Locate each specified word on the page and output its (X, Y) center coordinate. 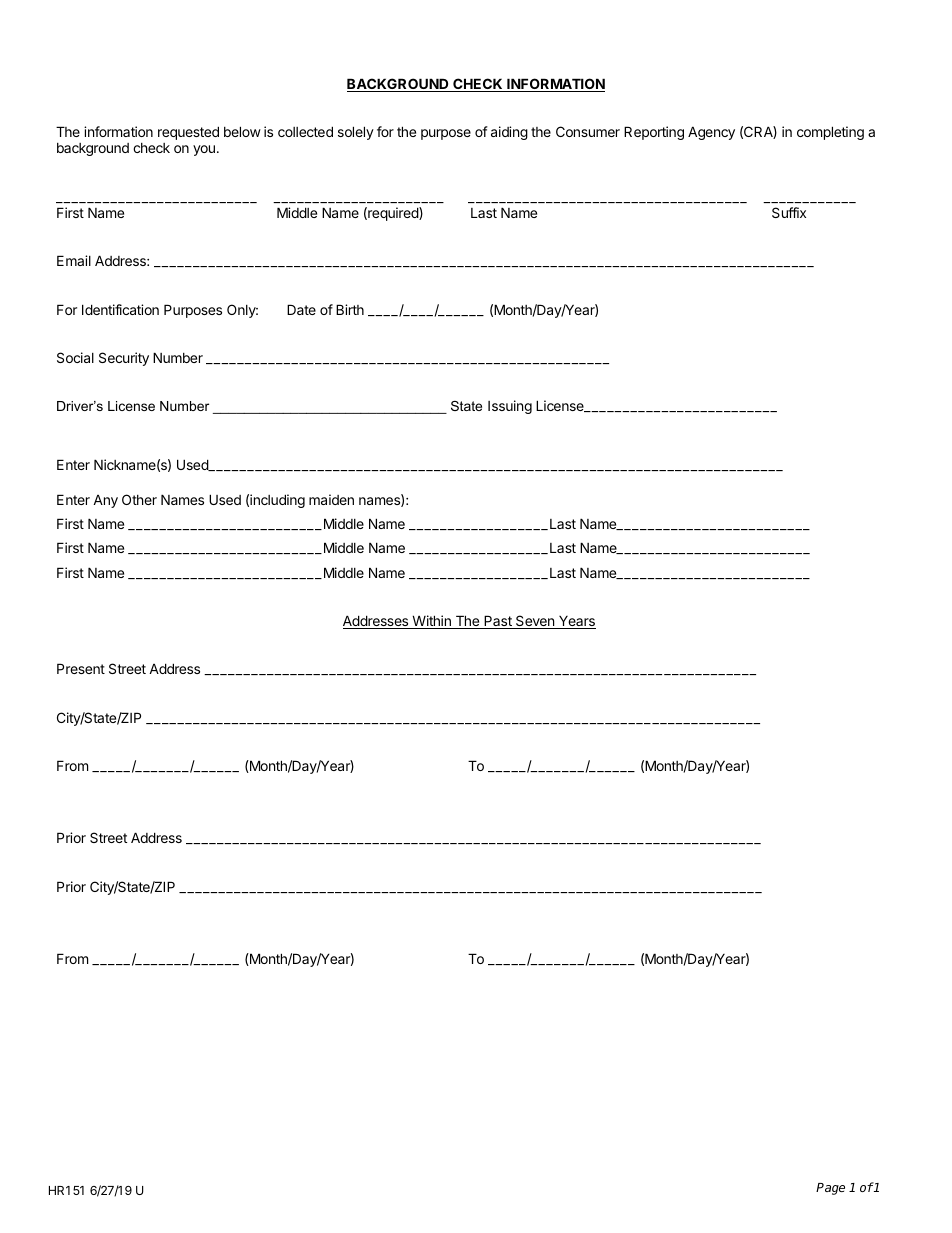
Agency (711, 133)
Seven (535, 622)
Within (431, 622)
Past (498, 622)
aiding (509, 133)
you (204, 150)
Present (81, 668)
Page (830, 1189)
